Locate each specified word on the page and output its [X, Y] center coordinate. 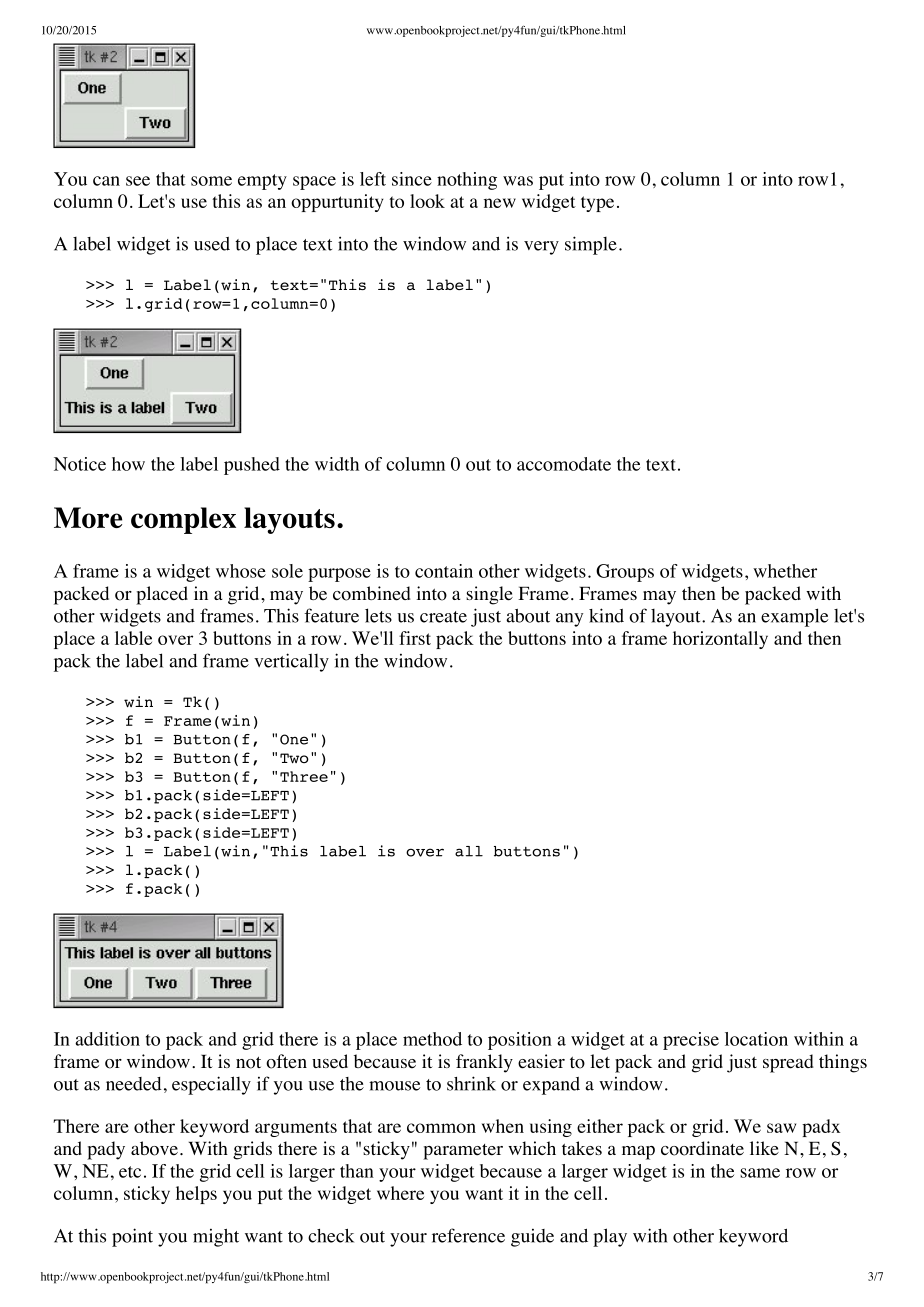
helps [196, 1195]
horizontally [720, 640]
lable [133, 638]
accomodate [564, 464]
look [427, 201]
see [138, 181]
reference [468, 1235]
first [415, 638]
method [432, 1039]
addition [107, 1039]
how [128, 464]
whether [785, 571]
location [756, 1039]
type [597, 204]
